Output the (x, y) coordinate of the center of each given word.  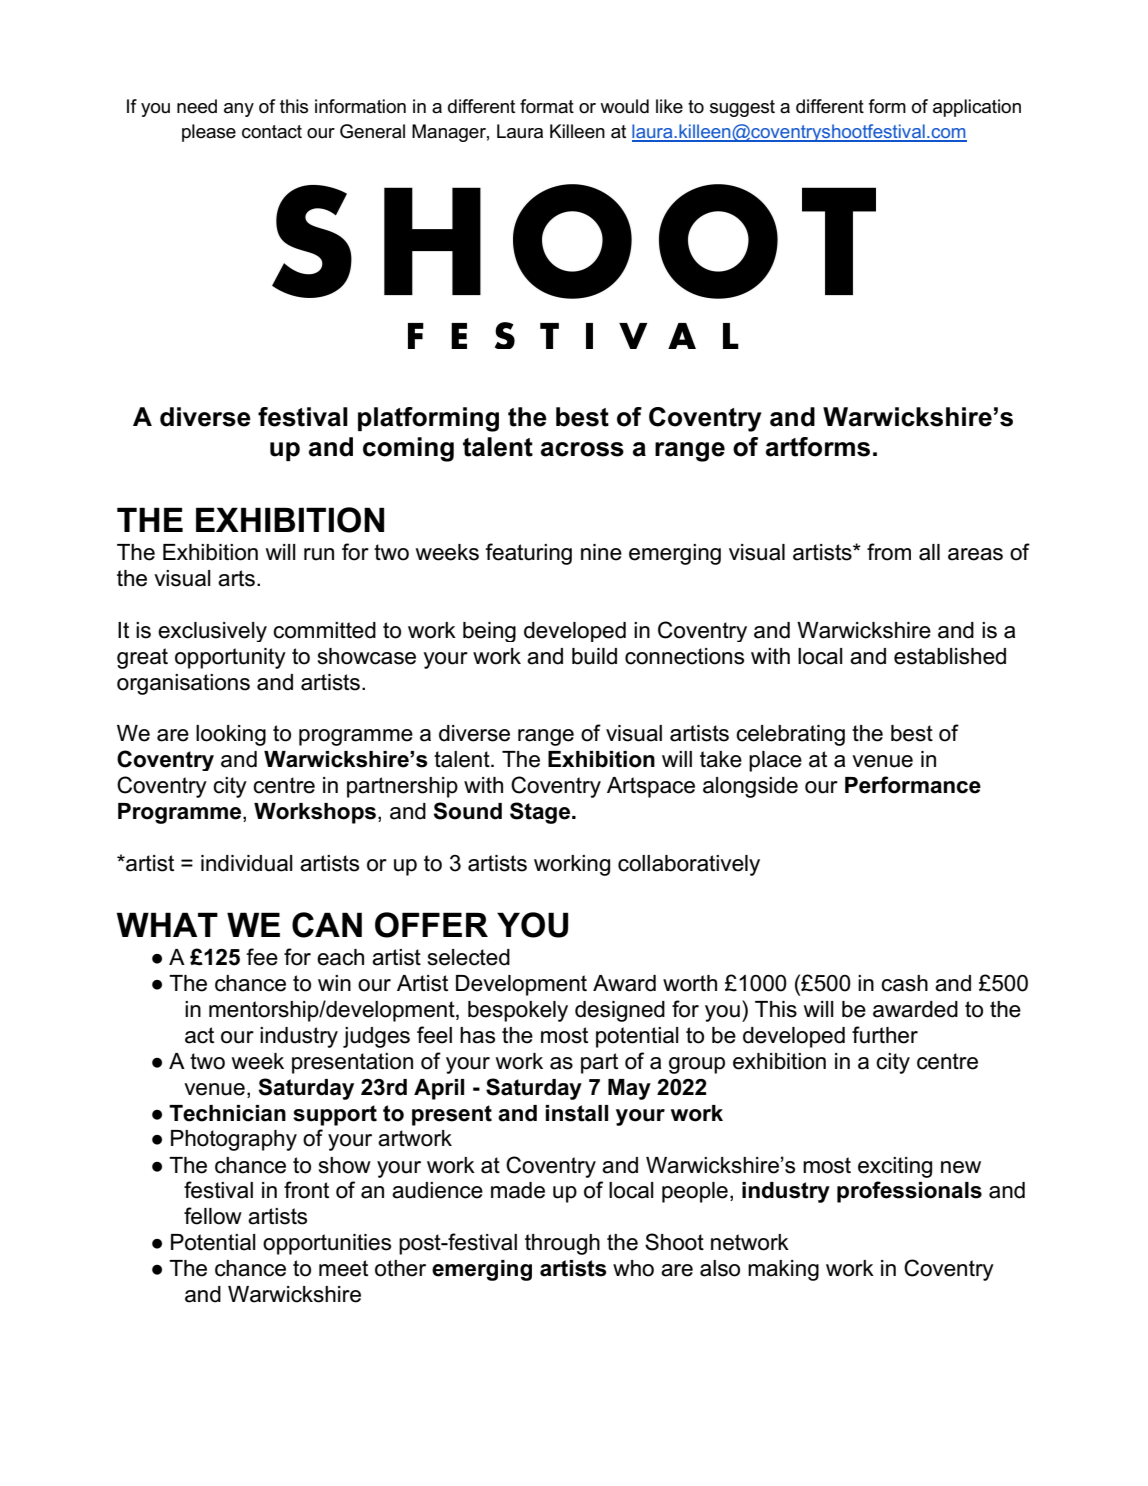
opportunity (230, 658)
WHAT (167, 924)
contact (272, 132)
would (624, 106)
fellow (213, 1216)
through (562, 1244)
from (889, 552)
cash (904, 983)
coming (408, 449)
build (594, 656)
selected (469, 957)
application (977, 108)
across (582, 449)
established (950, 656)
